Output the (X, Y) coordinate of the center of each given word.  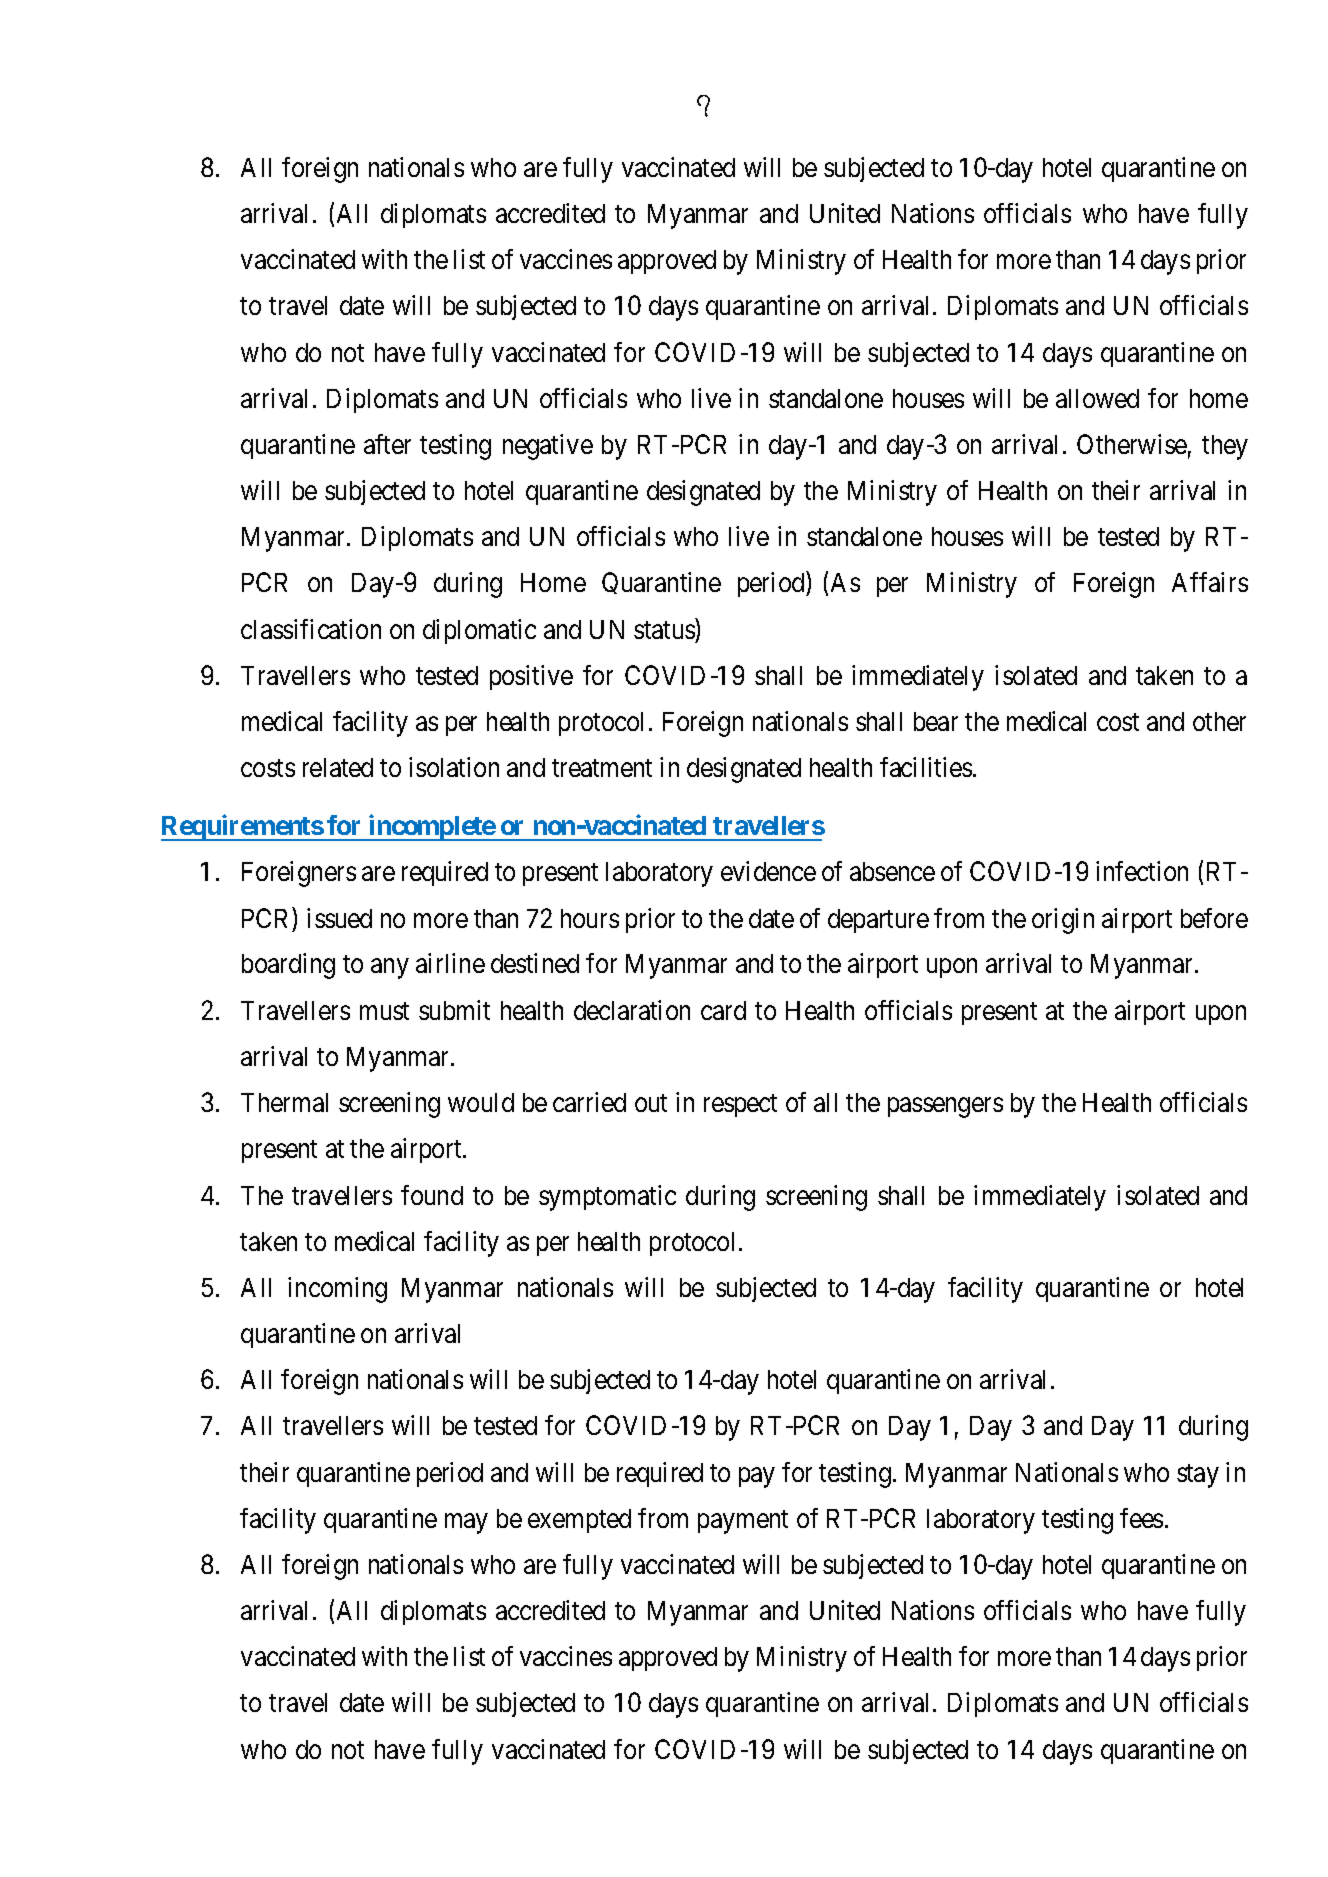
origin (1063, 921)
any (389, 969)
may (466, 1523)
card (723, 1010)
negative (548, 447)
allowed (1097, 398)
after (387, 444)
